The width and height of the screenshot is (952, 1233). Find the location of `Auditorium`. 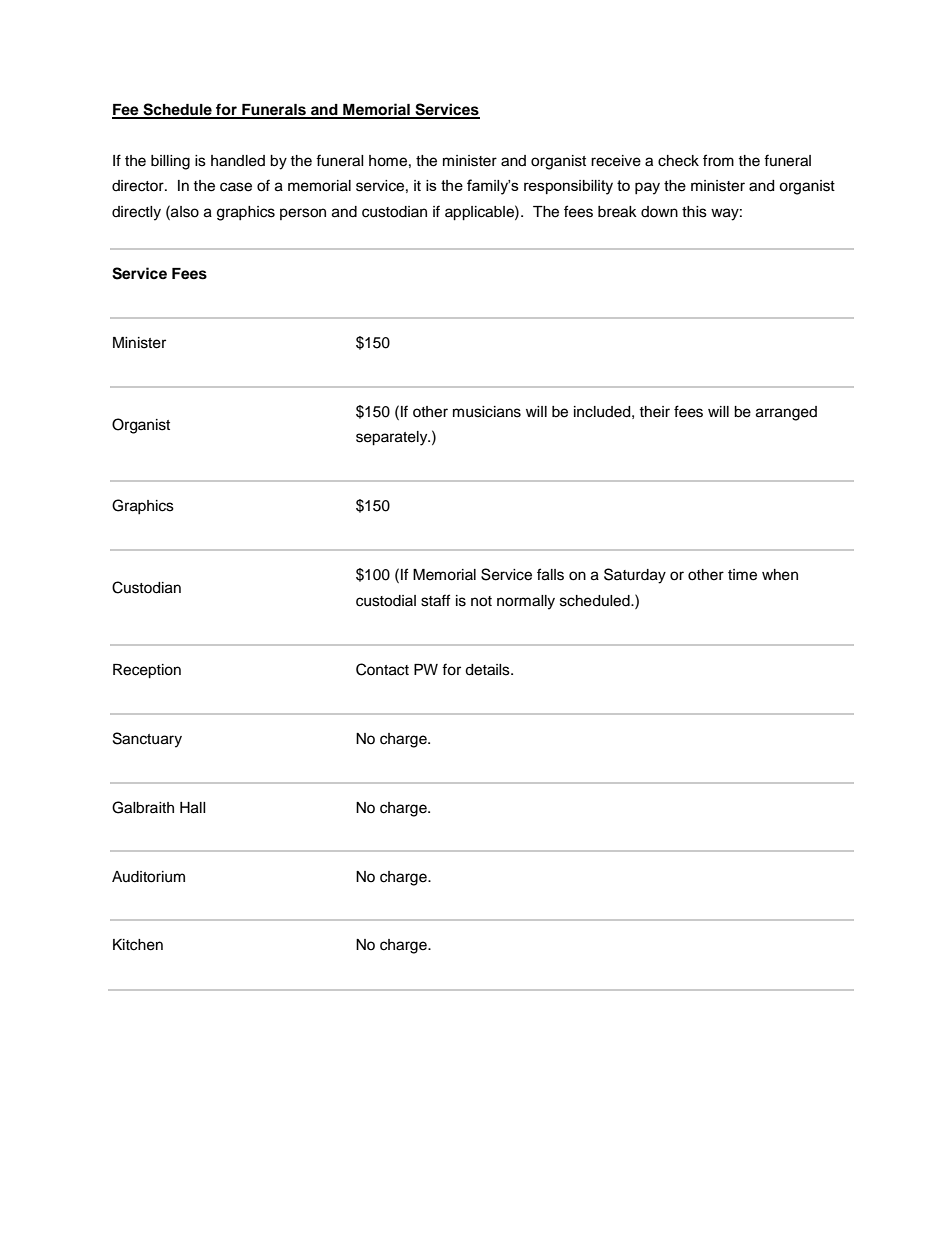

Auditorium is located at coordinates (148, 877).
